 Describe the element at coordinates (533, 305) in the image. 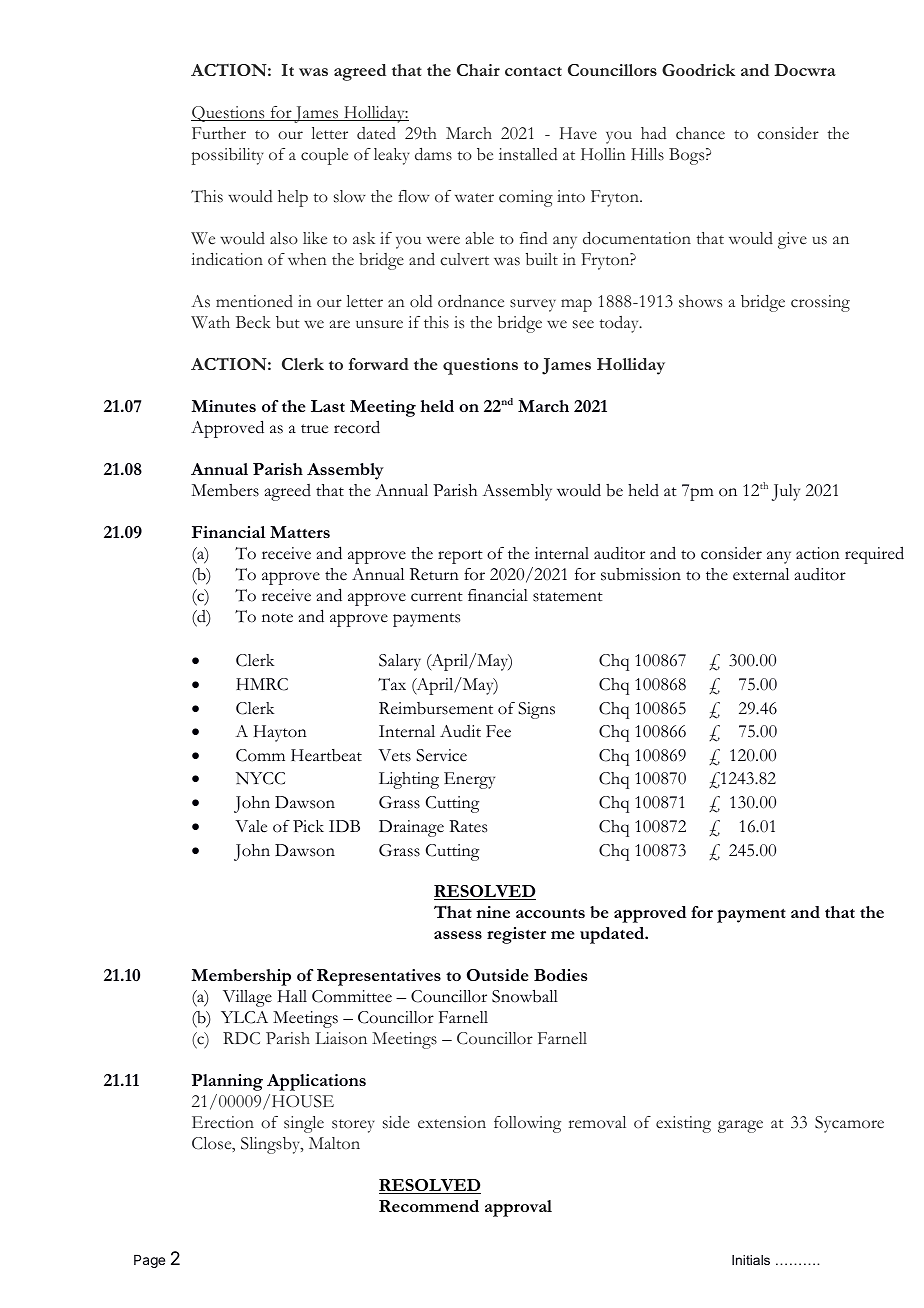

I see `survey` at that location.
